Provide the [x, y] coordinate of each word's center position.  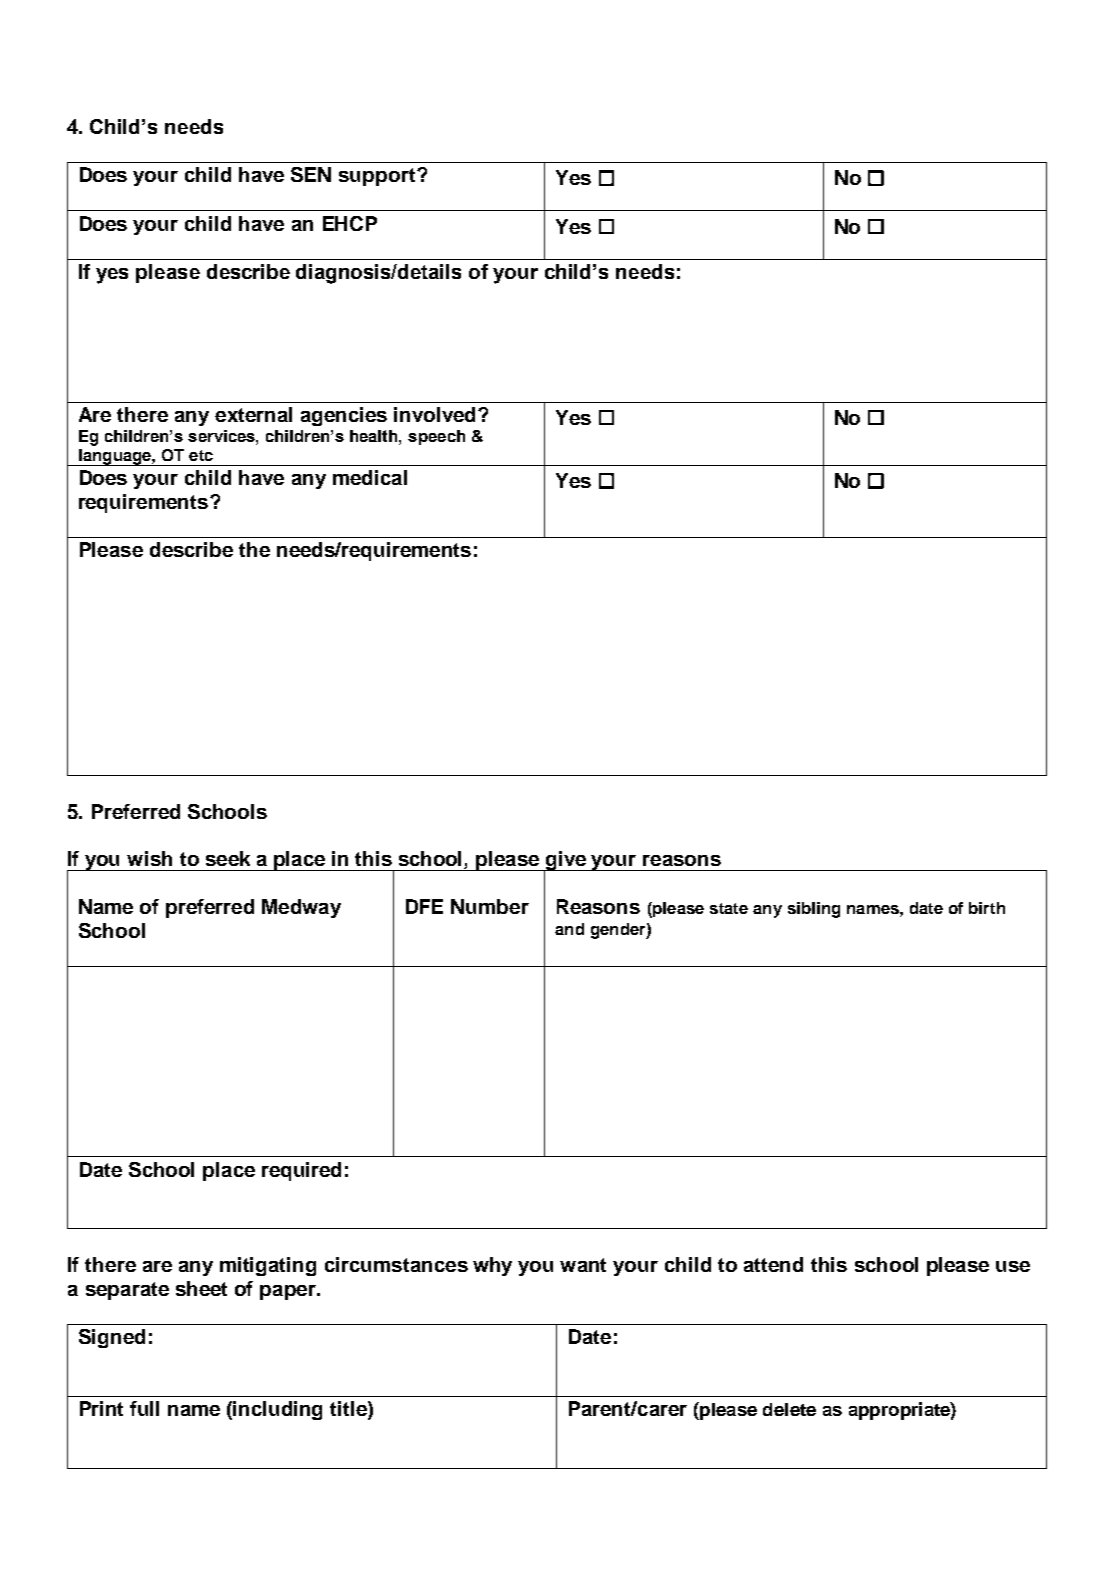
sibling [814, 910]
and [569, 929]
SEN [311, 174]
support [377, 177]
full [144, 1408]
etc [201, 455]
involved [434, 414]
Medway [301, 908]
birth [987, 908]
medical [370, 477]
